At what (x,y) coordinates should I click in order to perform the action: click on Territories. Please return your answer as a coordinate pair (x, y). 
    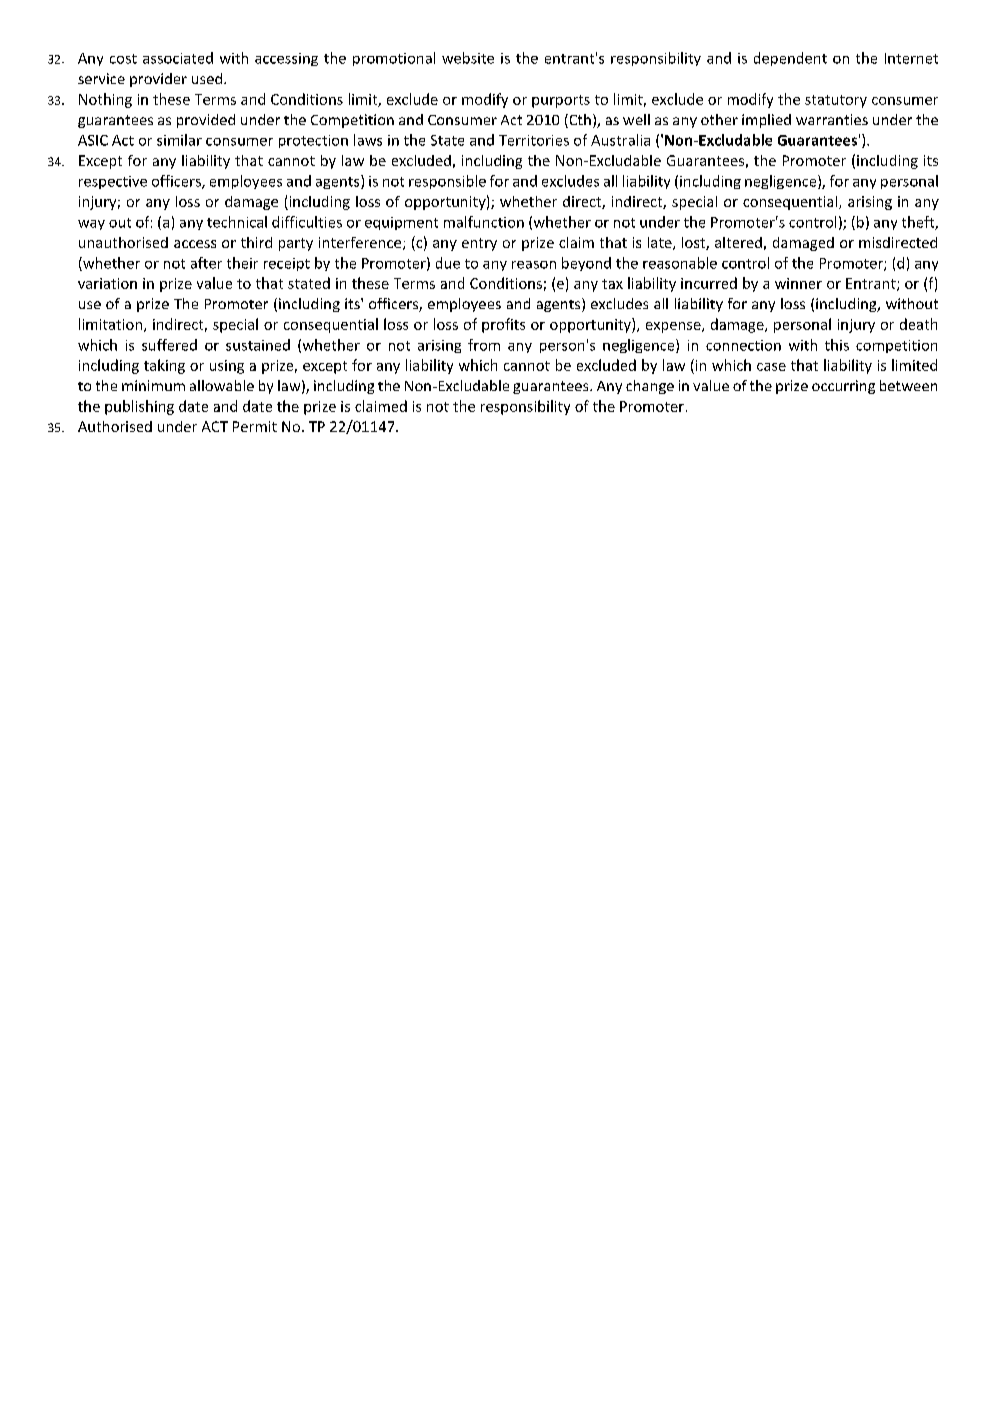
    Looking at the image, I should click on (534, 140).
